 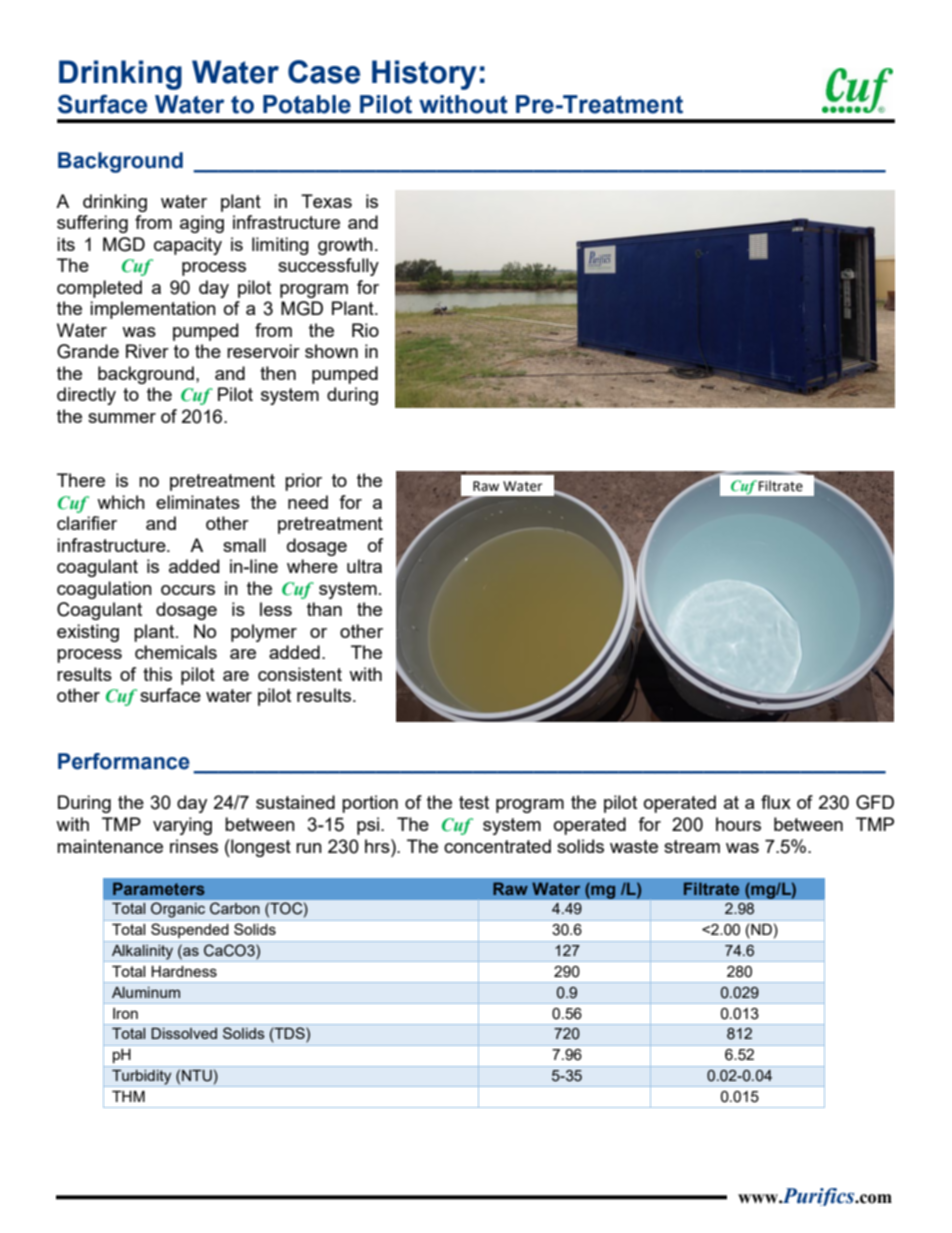 What do you see at coordinates (324, 72) in the image?
I see `Case` at bounding box center [324, 72].
